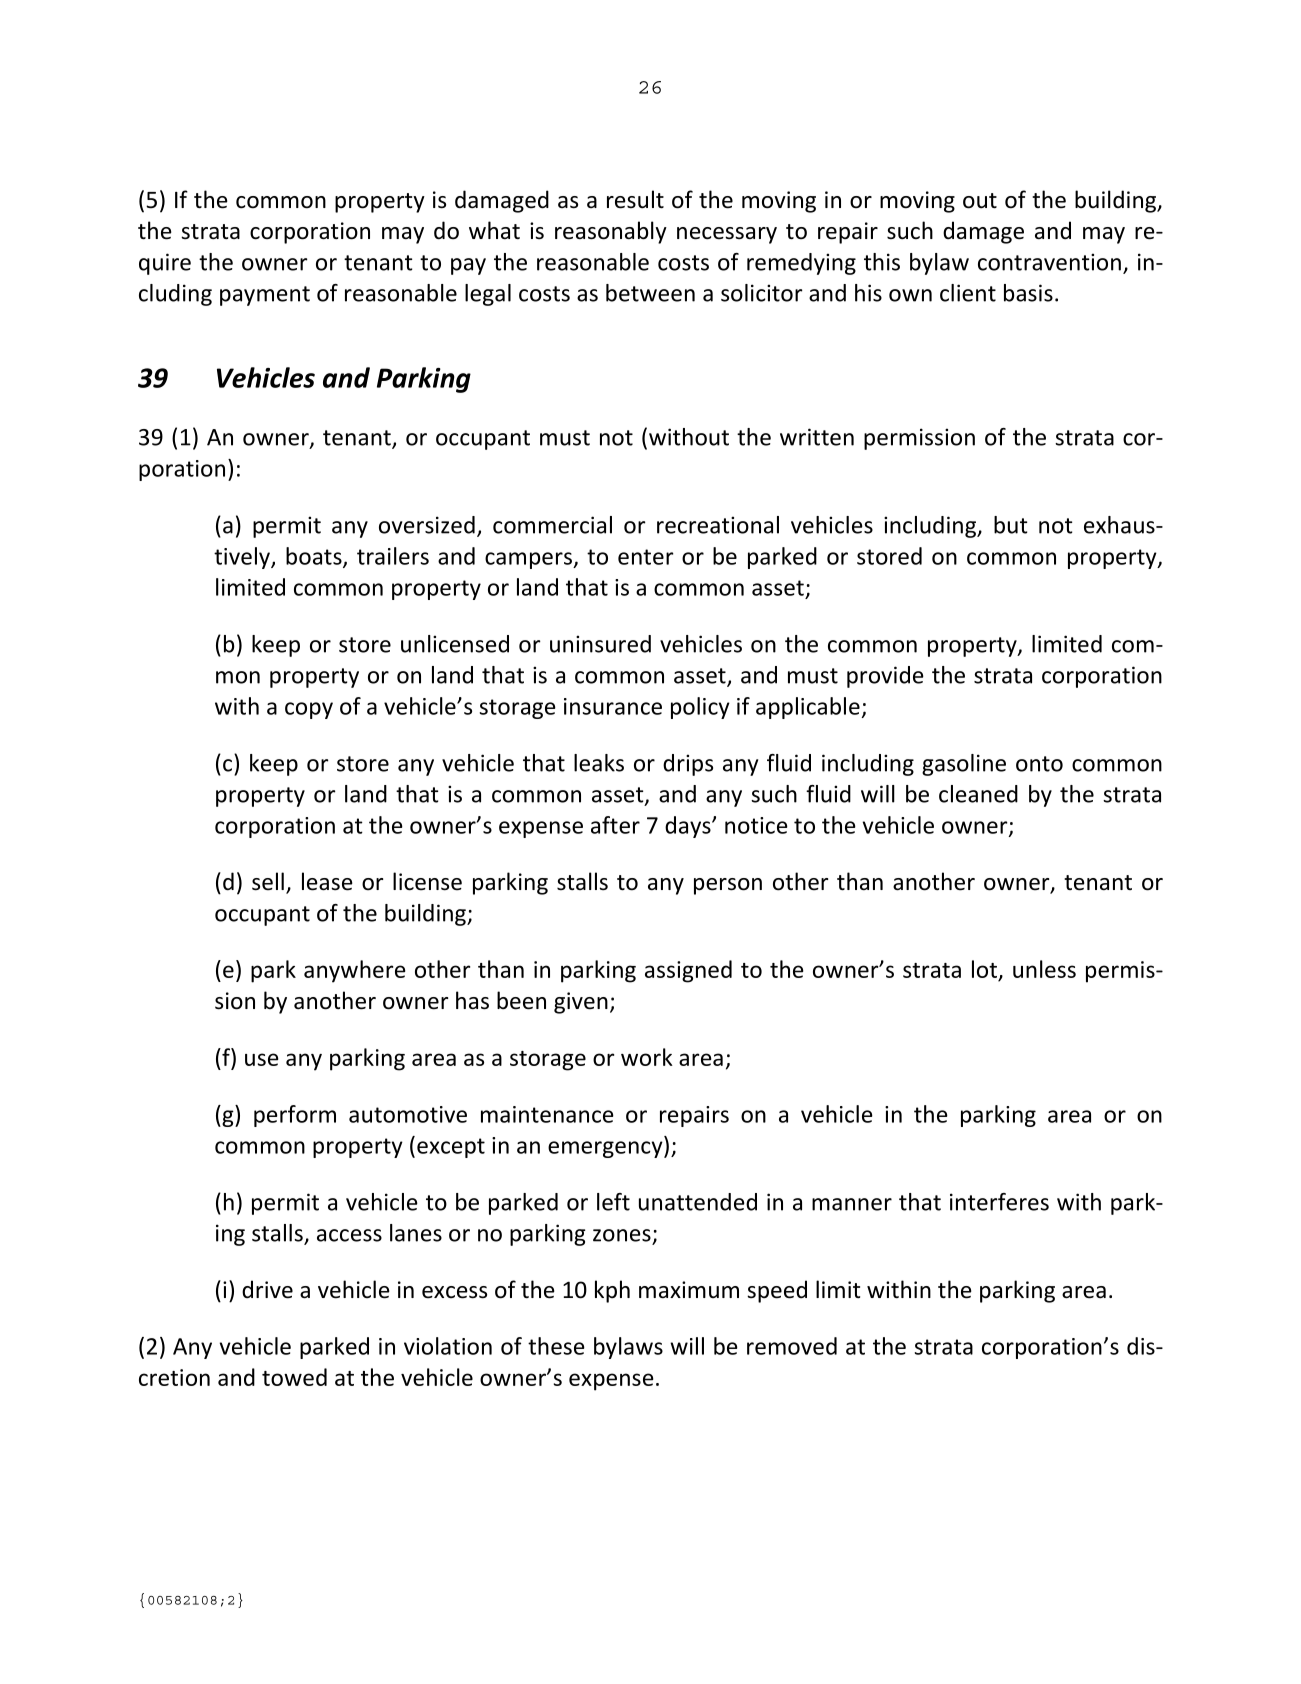 The height and width of the document is (1684, 1301). Describe the element at coordinates (309, 710) in the document. I see `copy` at that location.
